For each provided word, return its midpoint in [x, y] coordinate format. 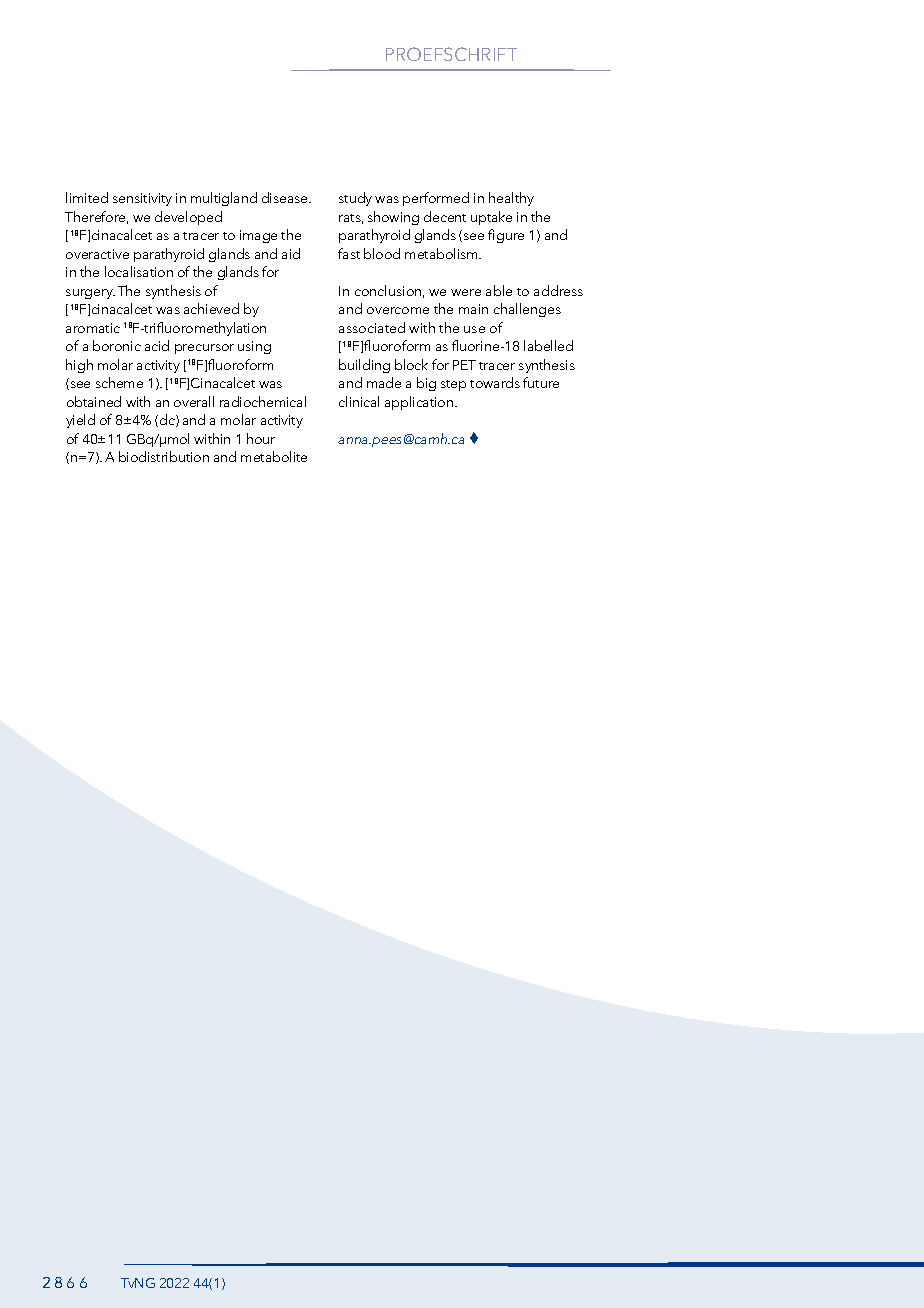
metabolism [442, 253]
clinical [359, 401]
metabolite [274, 456]
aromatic [93, 328]
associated [372, 327]
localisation [139, 271]
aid [291, 253]
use [474, 329]
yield [80, 421]
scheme [119, 382]
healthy [511, 199]
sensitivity [142, 199]
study [355, 199]
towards [495, 382]
